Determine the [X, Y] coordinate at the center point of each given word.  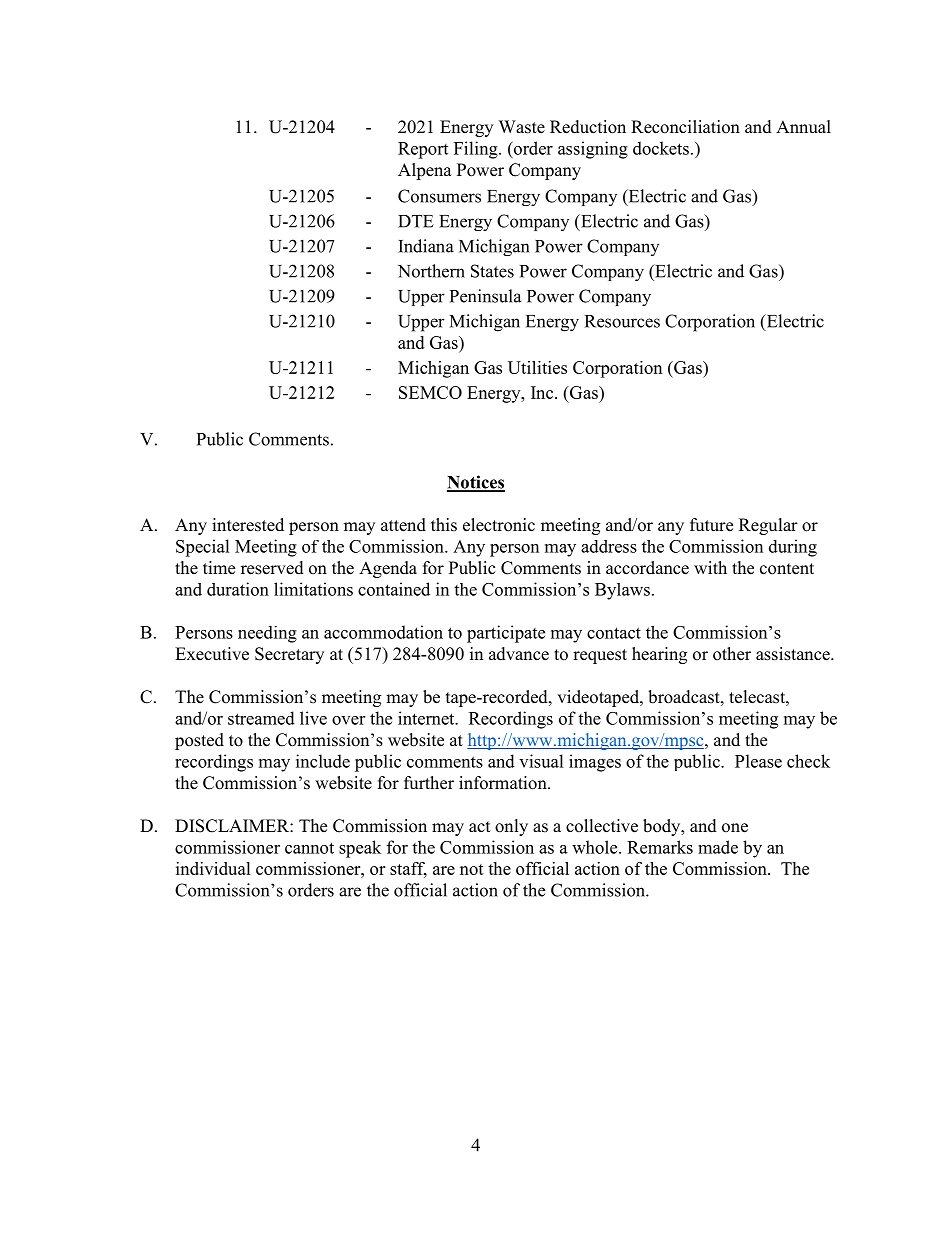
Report [423, 150]
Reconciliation [685, 127]
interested [248, 525]
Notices [476, 483]
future [711, 525]
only [511, 827]
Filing [477, 150]
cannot [309, 848]
